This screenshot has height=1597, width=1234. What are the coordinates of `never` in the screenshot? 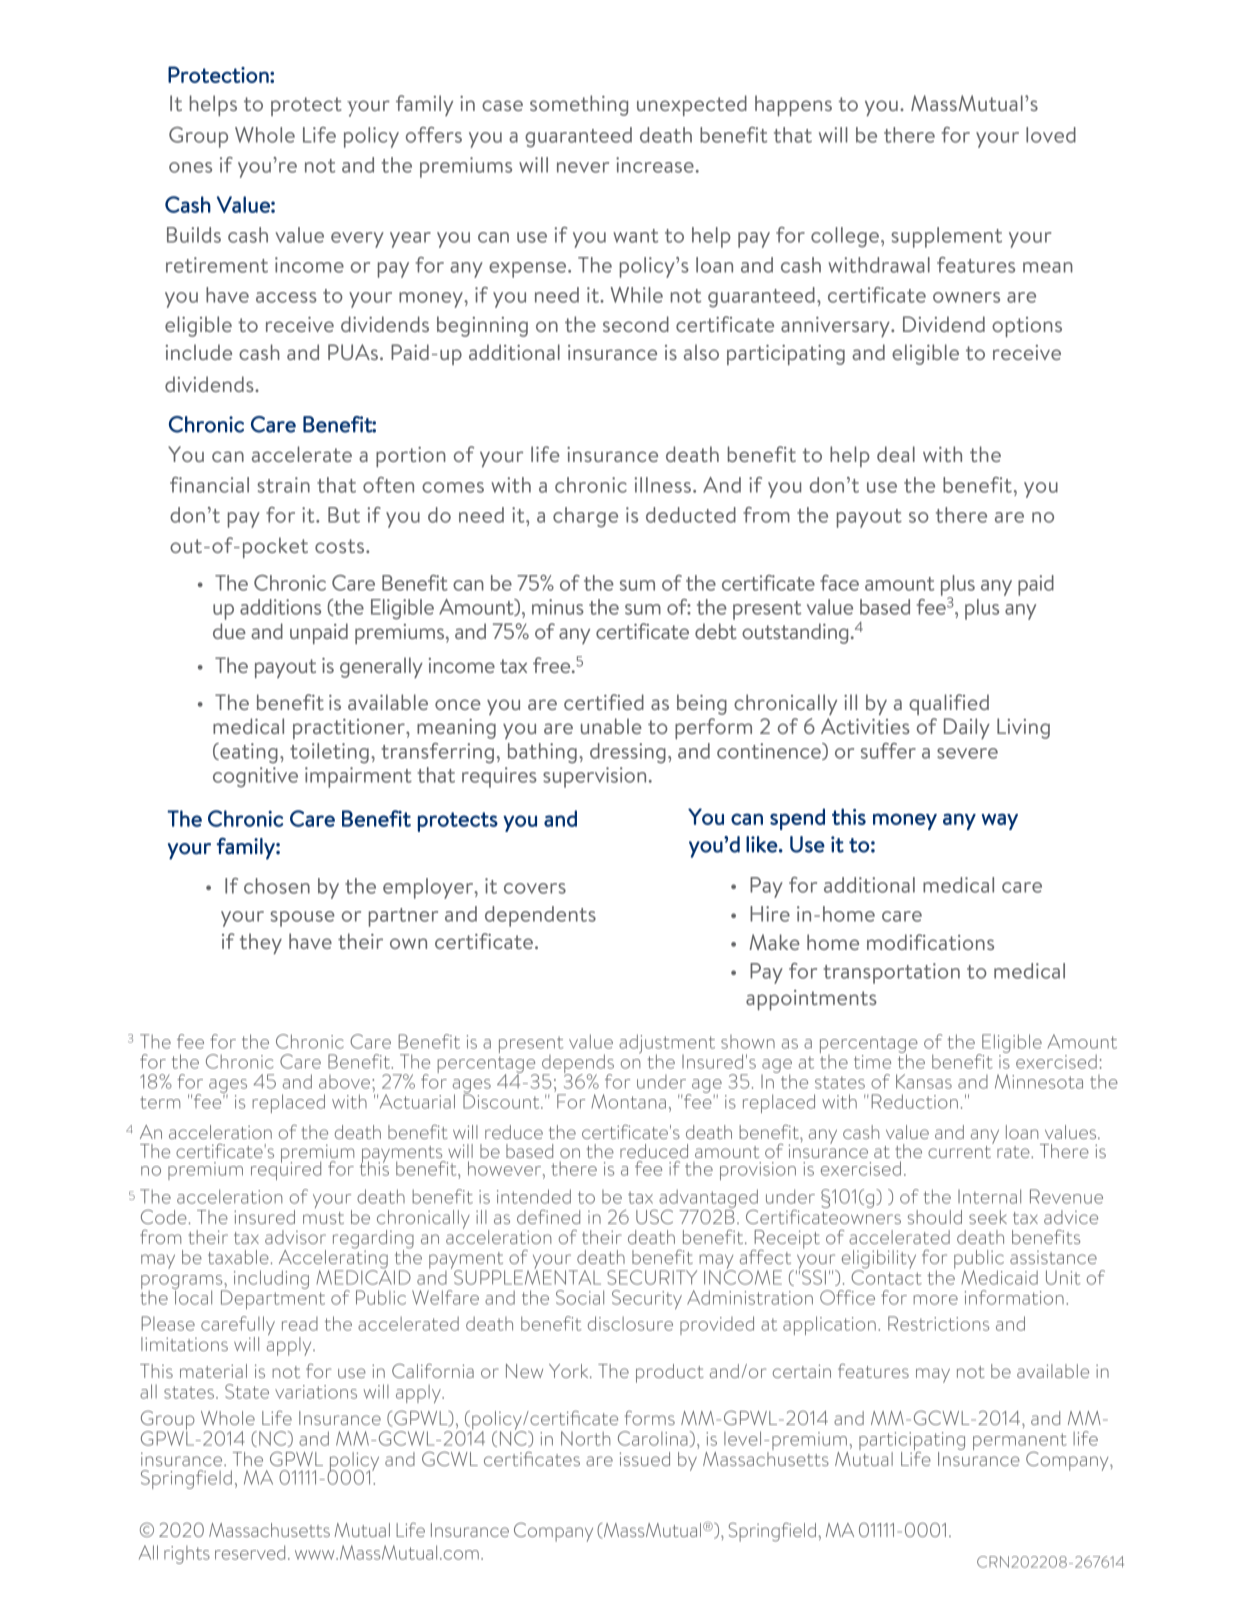 It's located at (583, 167).
